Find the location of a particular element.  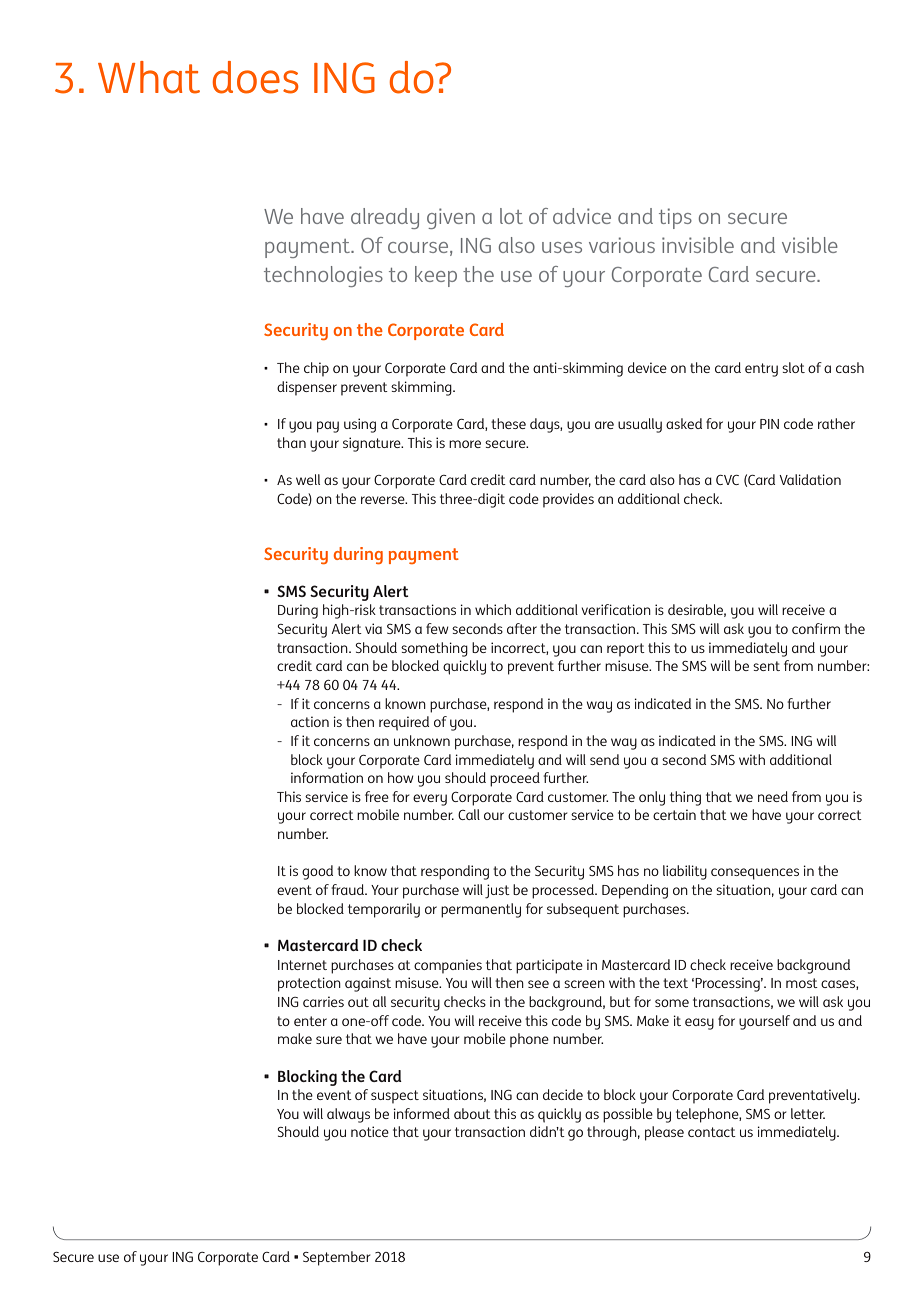

given is located at coordinates (451, 218).
